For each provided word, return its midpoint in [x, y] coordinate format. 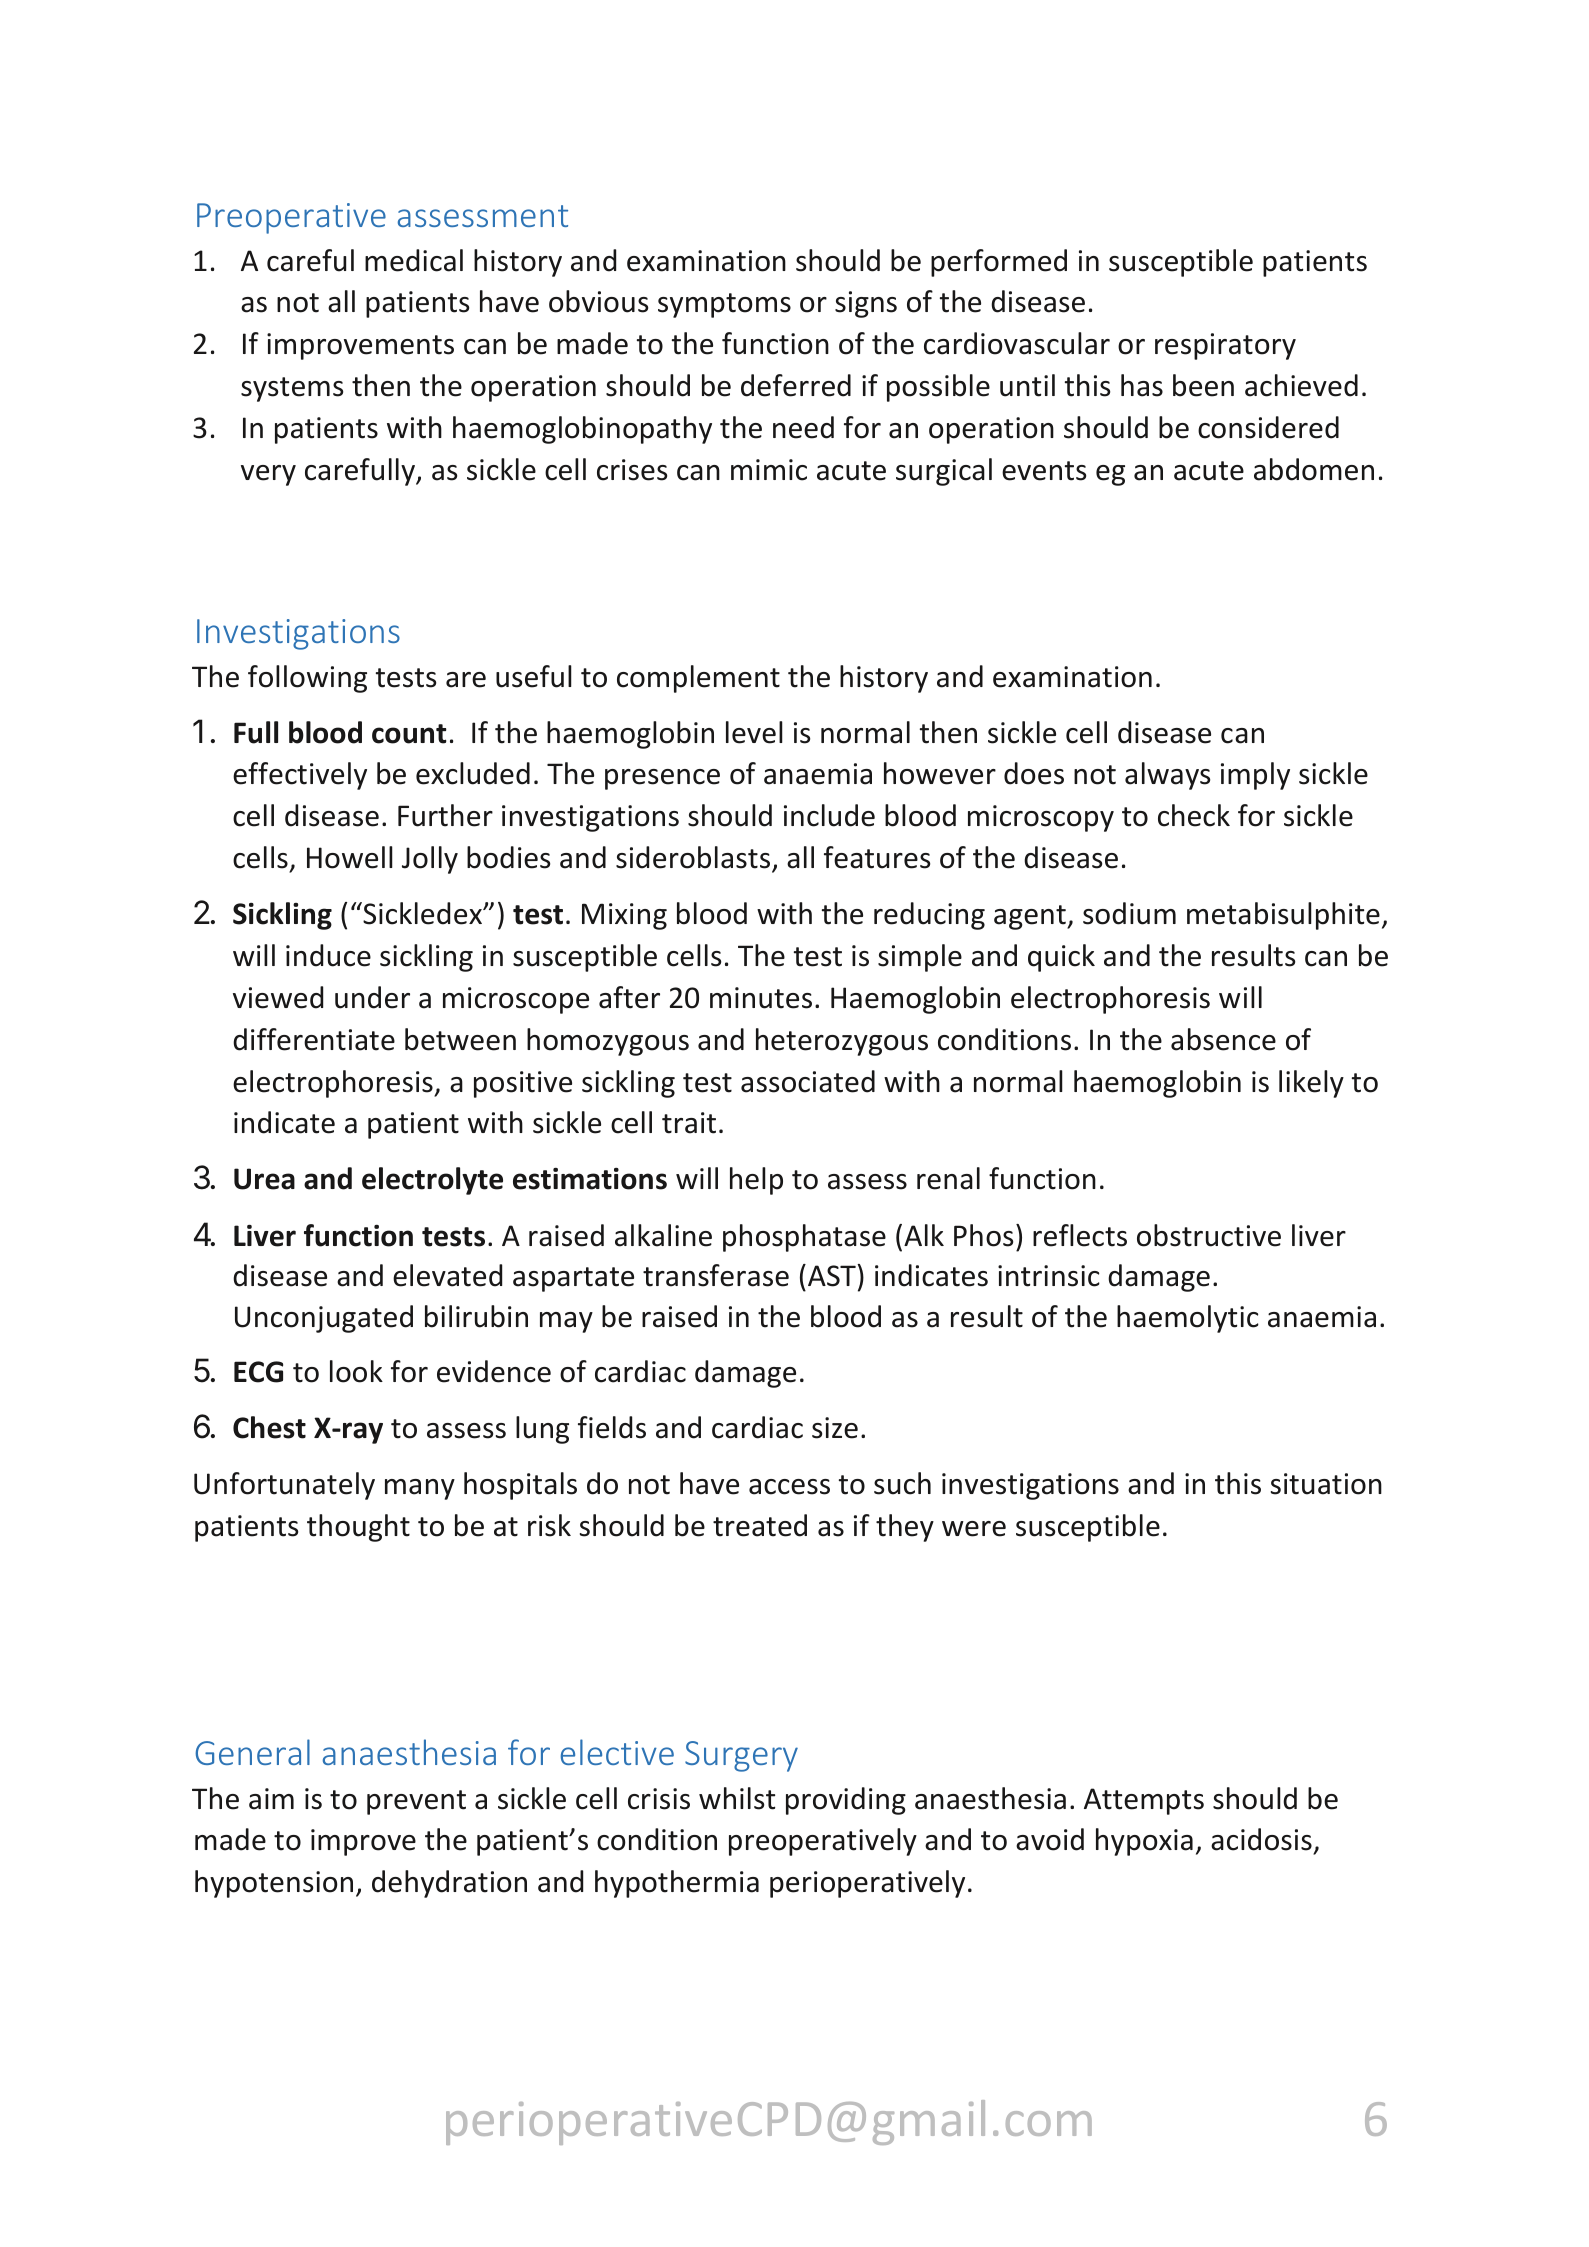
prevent [416, 1802]
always [1167, 776]
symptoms [724, 305]
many [420, 1489]
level [754, 732]
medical [414, 260]
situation [1326, 1484]
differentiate [314, 1039]
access [789, 1487]
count [409, 734]
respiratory [1225, 346]
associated [808, 1081]
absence [1223, 1039]
